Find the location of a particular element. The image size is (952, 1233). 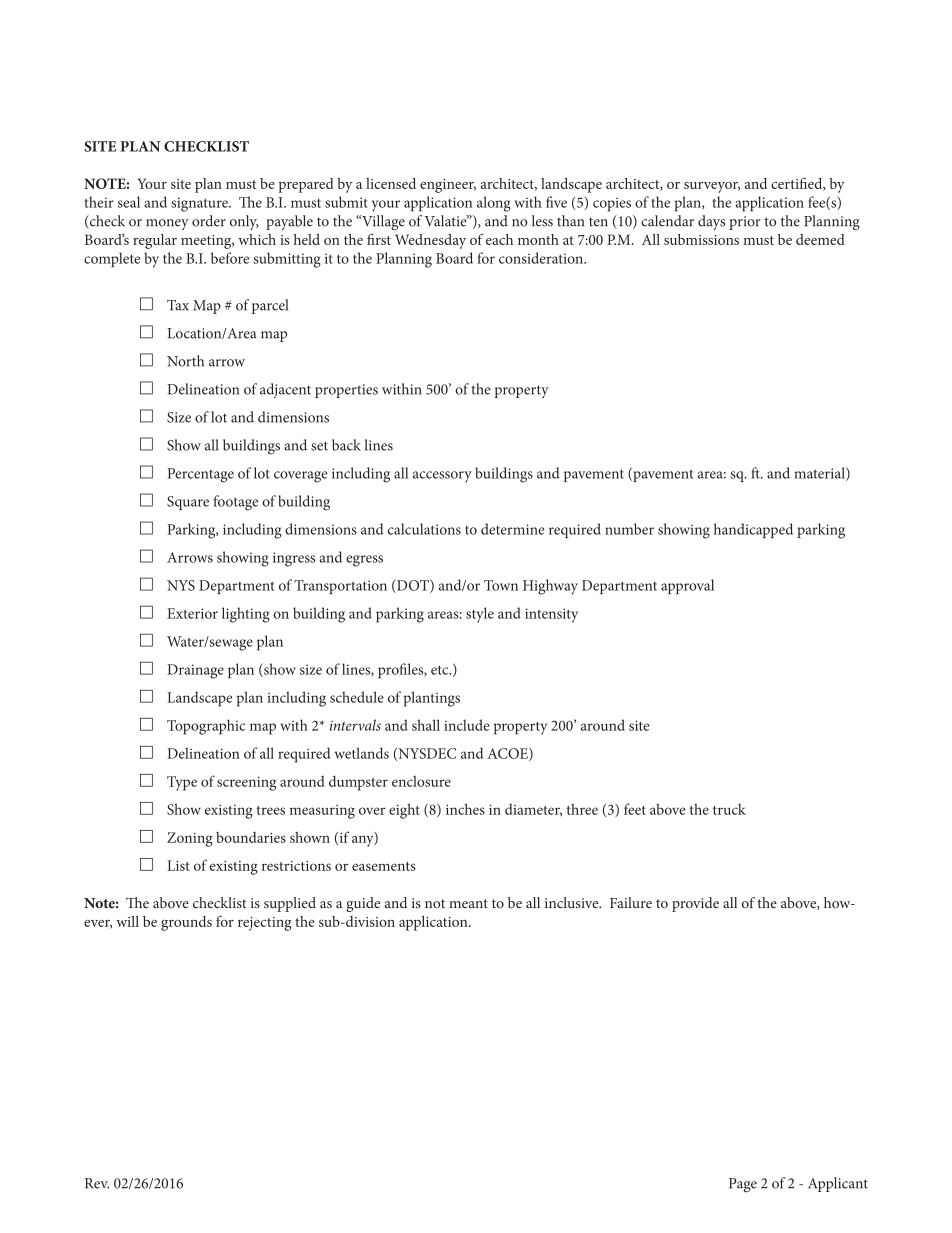

signature is located at coordinates (200, 204).
